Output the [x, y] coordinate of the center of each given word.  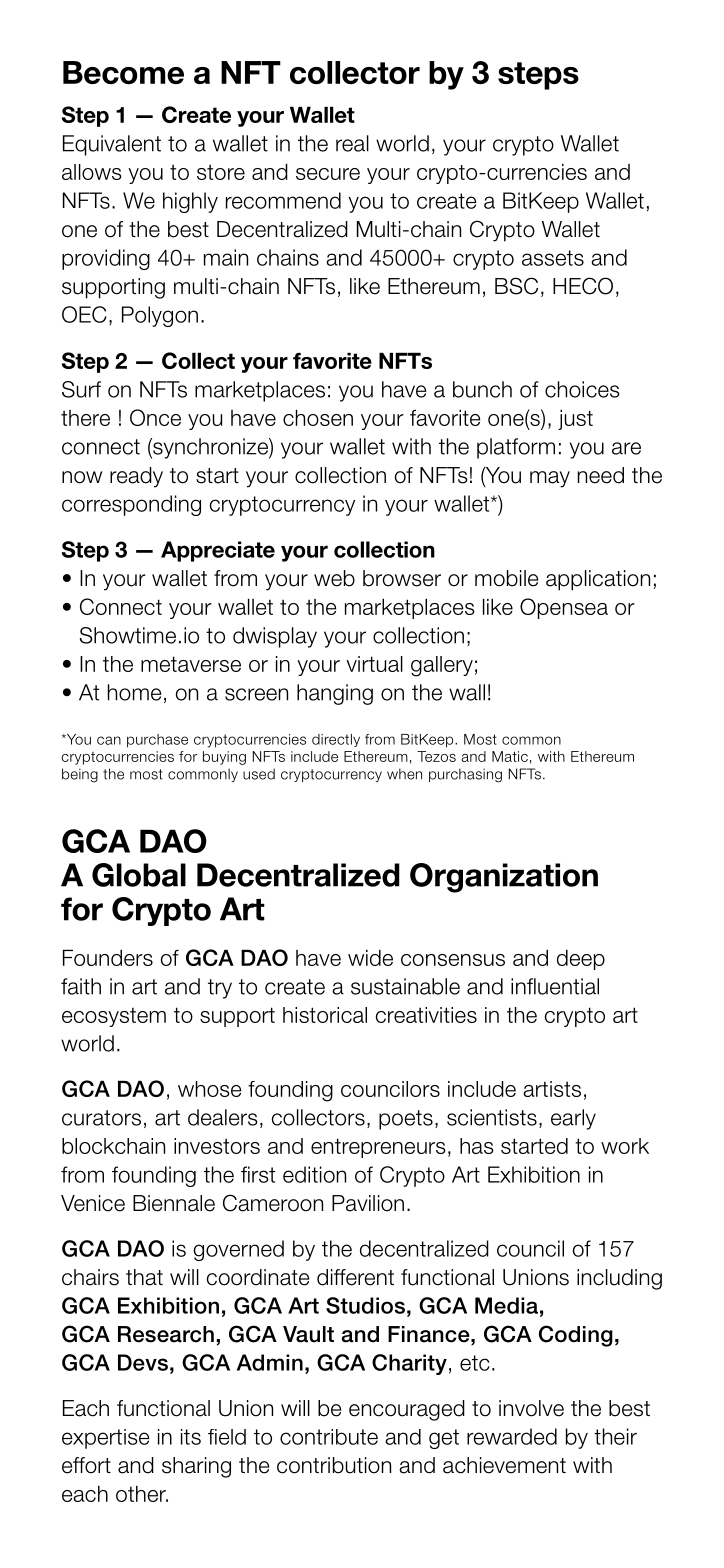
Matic [510, 756]
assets [553, 258]
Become [123, 72]
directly [336, 740]
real [352, 143]
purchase [157, 741]
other [142, 1494]
